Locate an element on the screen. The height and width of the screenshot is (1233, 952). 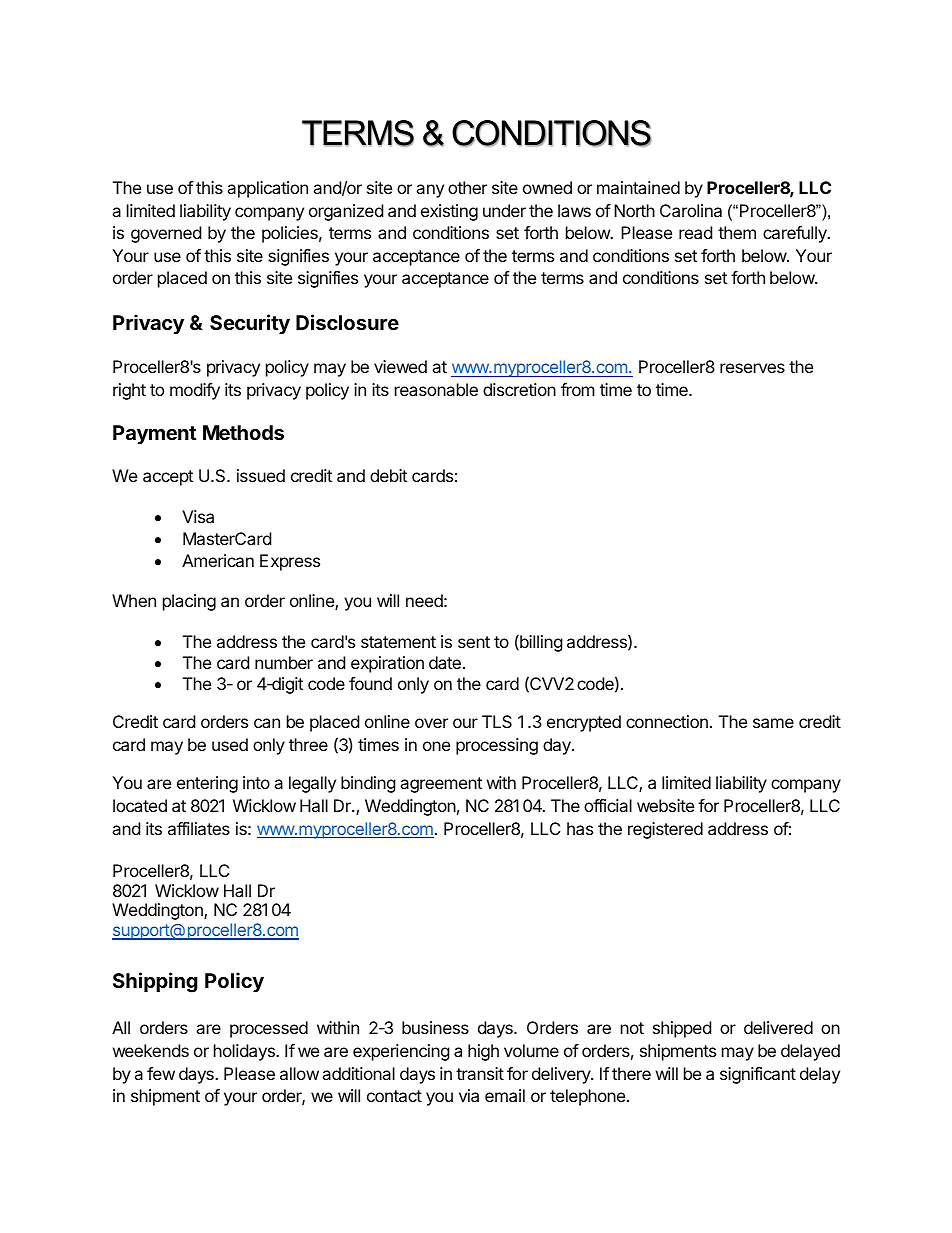
affiliates is located at coordinates (199, 828).
